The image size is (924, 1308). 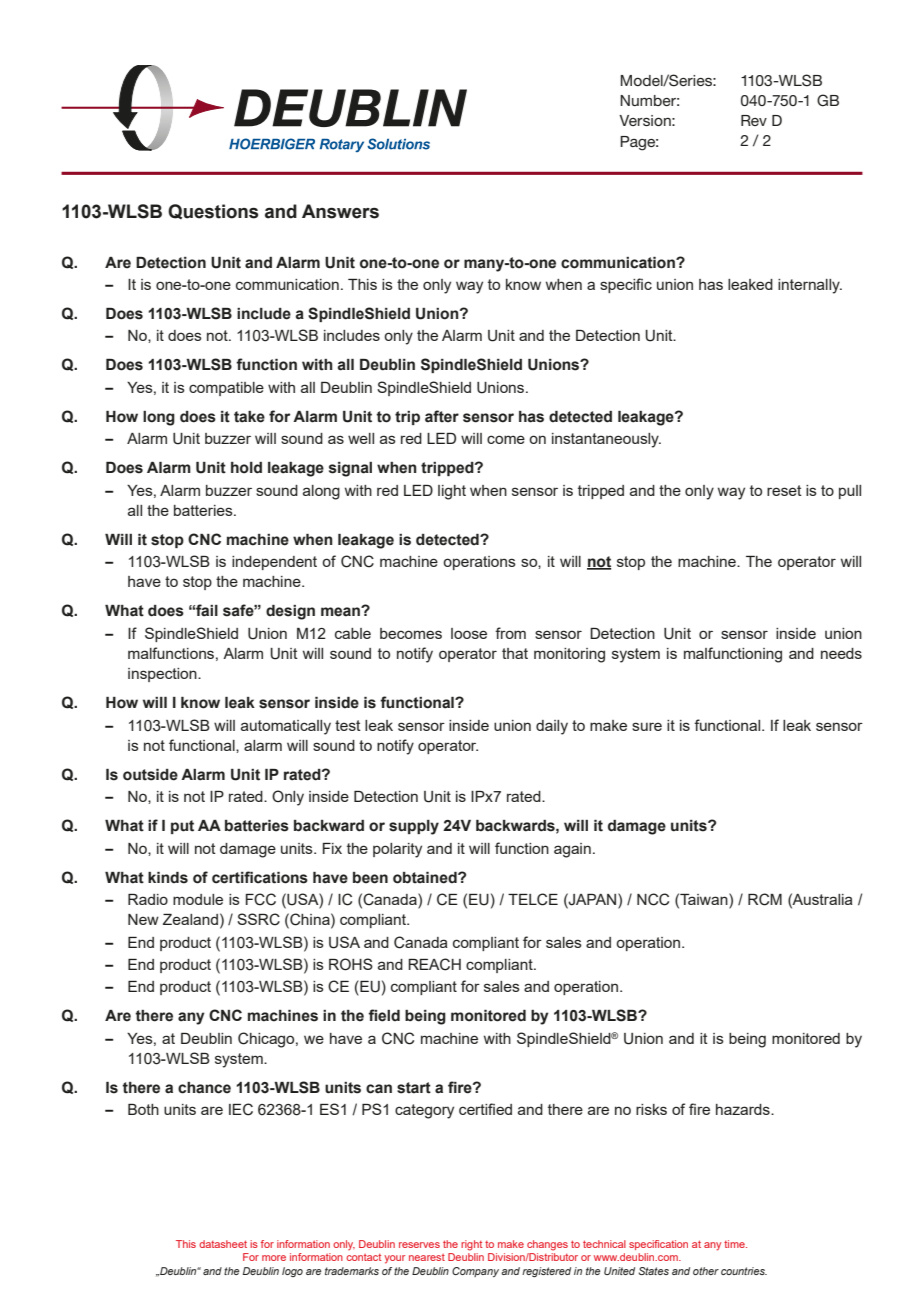 What do you see at coordinates (841, 653) in the screenshot?
I see `needs` at bounding box center [841, 653].
